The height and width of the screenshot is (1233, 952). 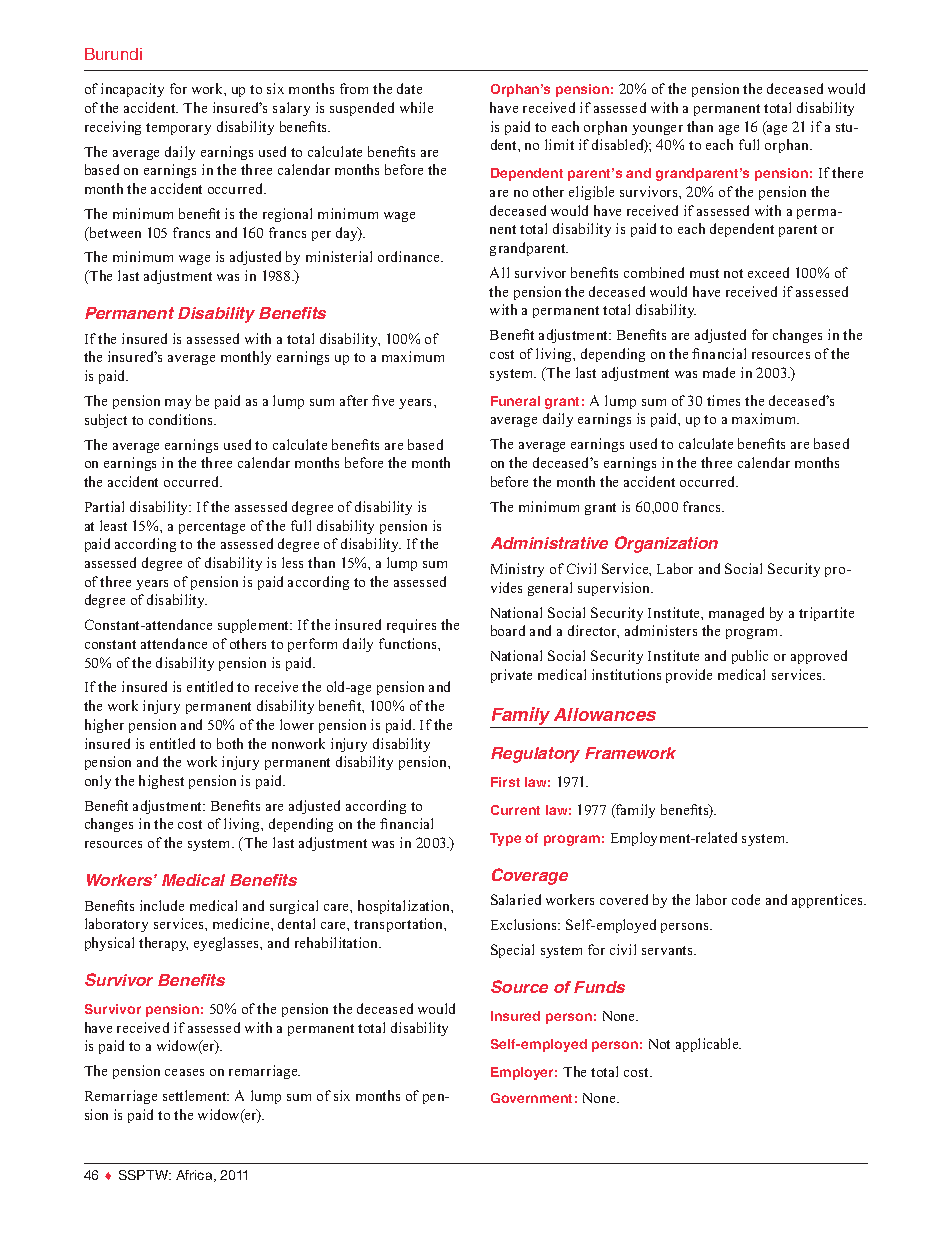 I want to click on while, so click(x=416, y=107).
